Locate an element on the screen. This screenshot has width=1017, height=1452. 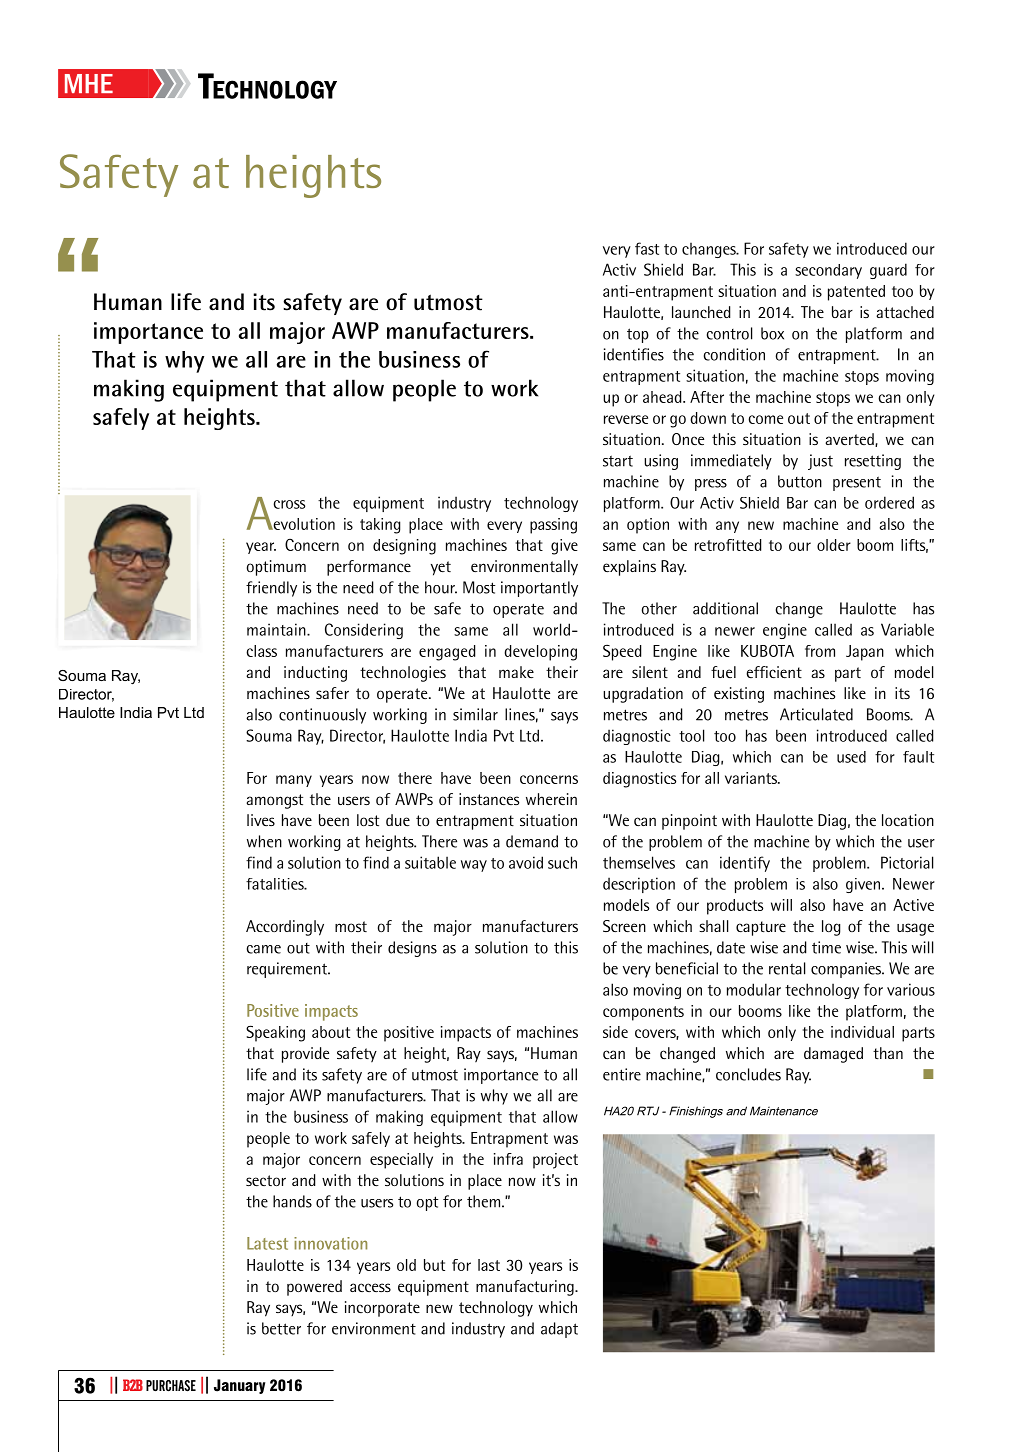
entire is located at coordinates (622, 1074).
